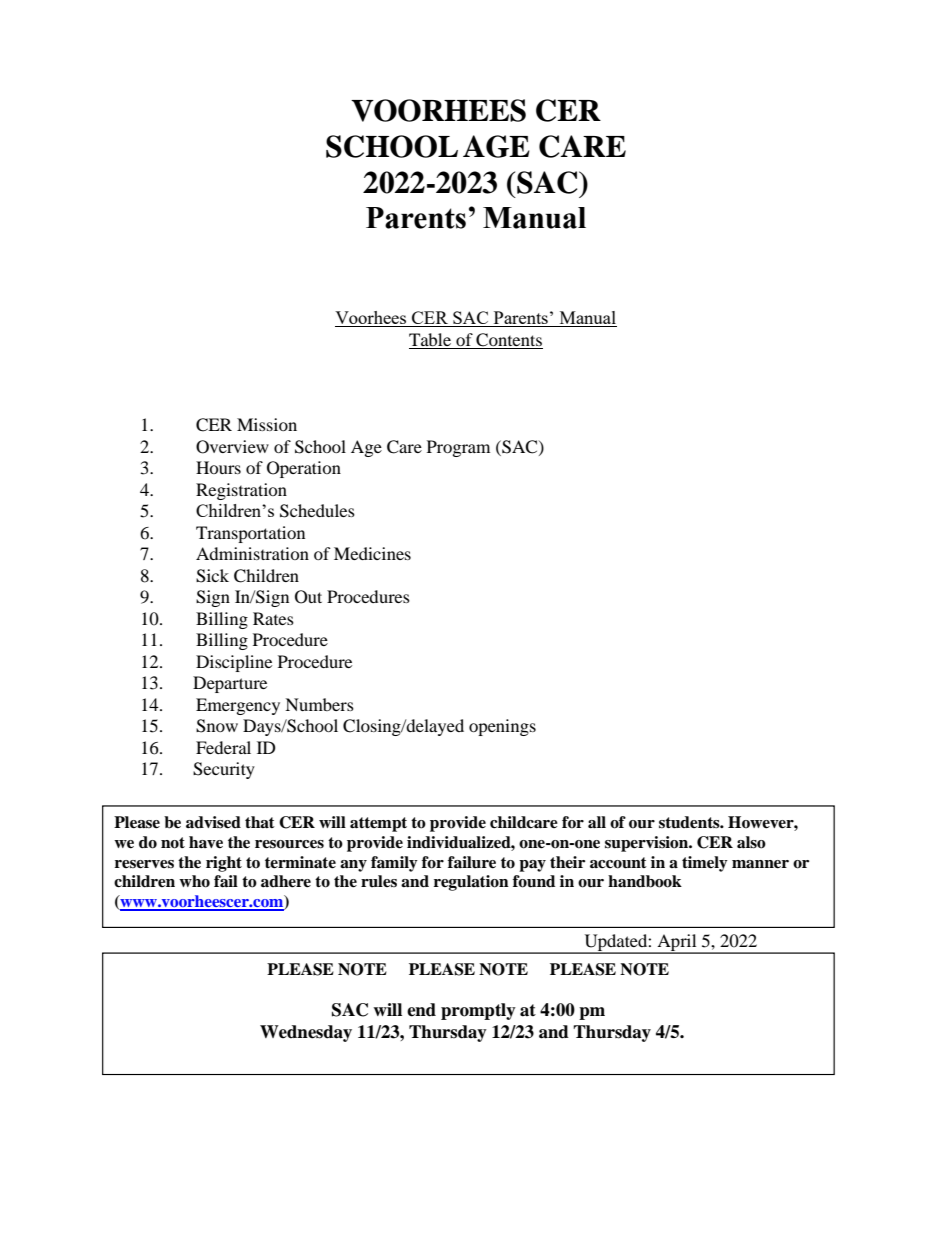  I want to click on Departure, so click(230, 684).
